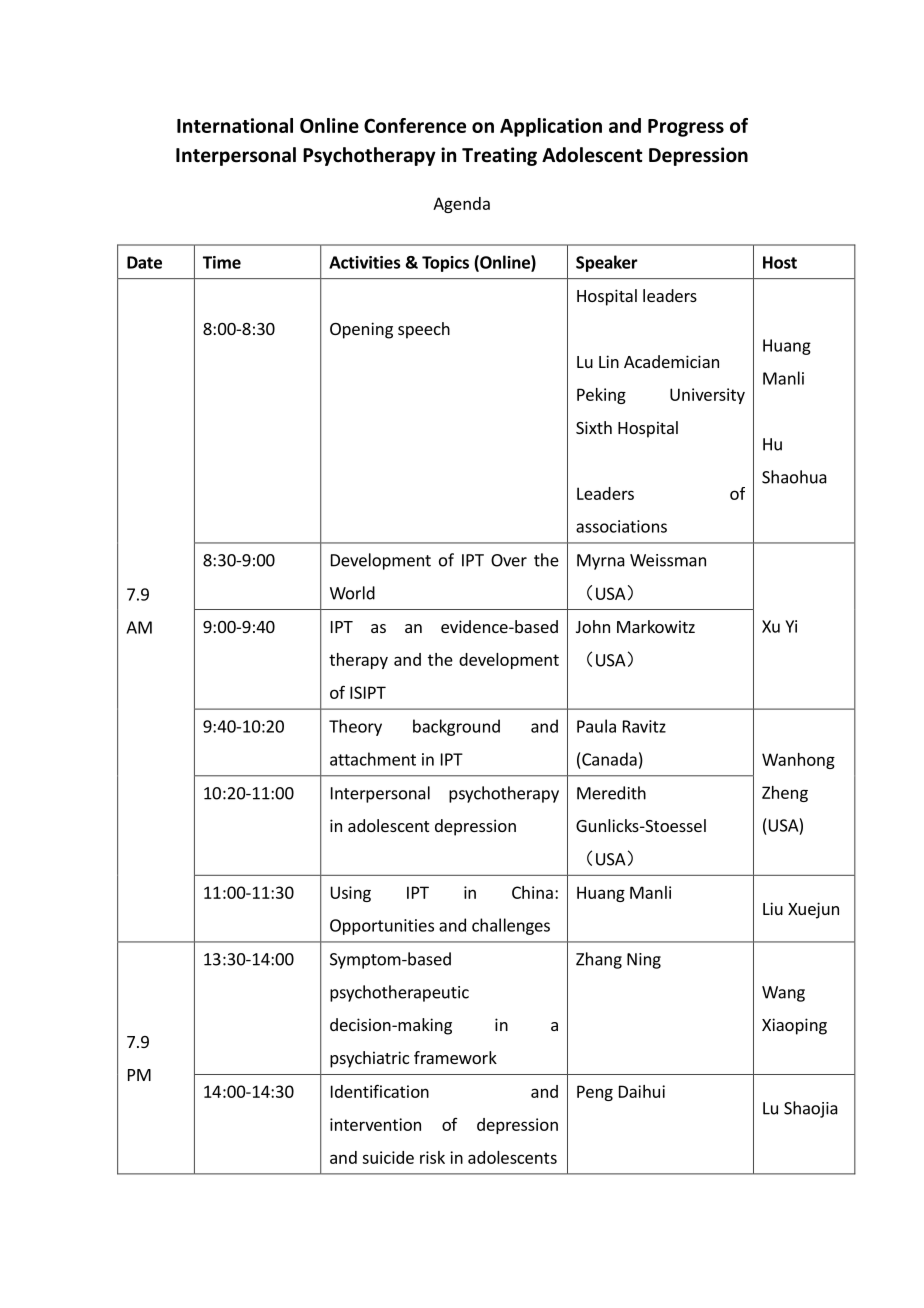 This document has height=1308, width=924. Describe the element at coordinates (456, 727) in the document. I see `background` at that location.
